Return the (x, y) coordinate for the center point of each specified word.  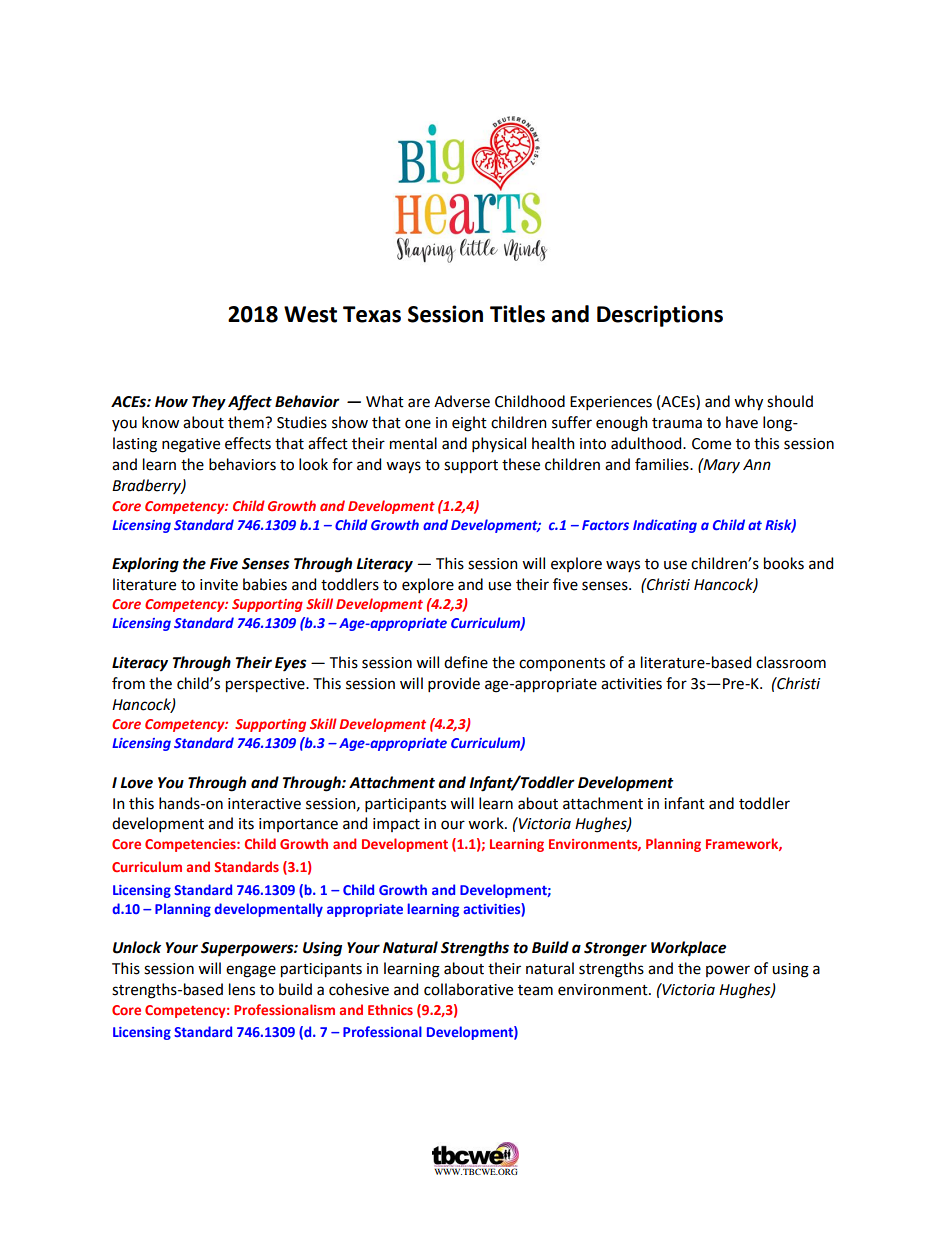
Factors (605, 525)
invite (219, 585)
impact (396, 825)
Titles (517, 314)
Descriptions (660, 316)
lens (242, 989)
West (310, 314)
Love (136, 783)
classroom (791, 662)
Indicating (665, 526)
